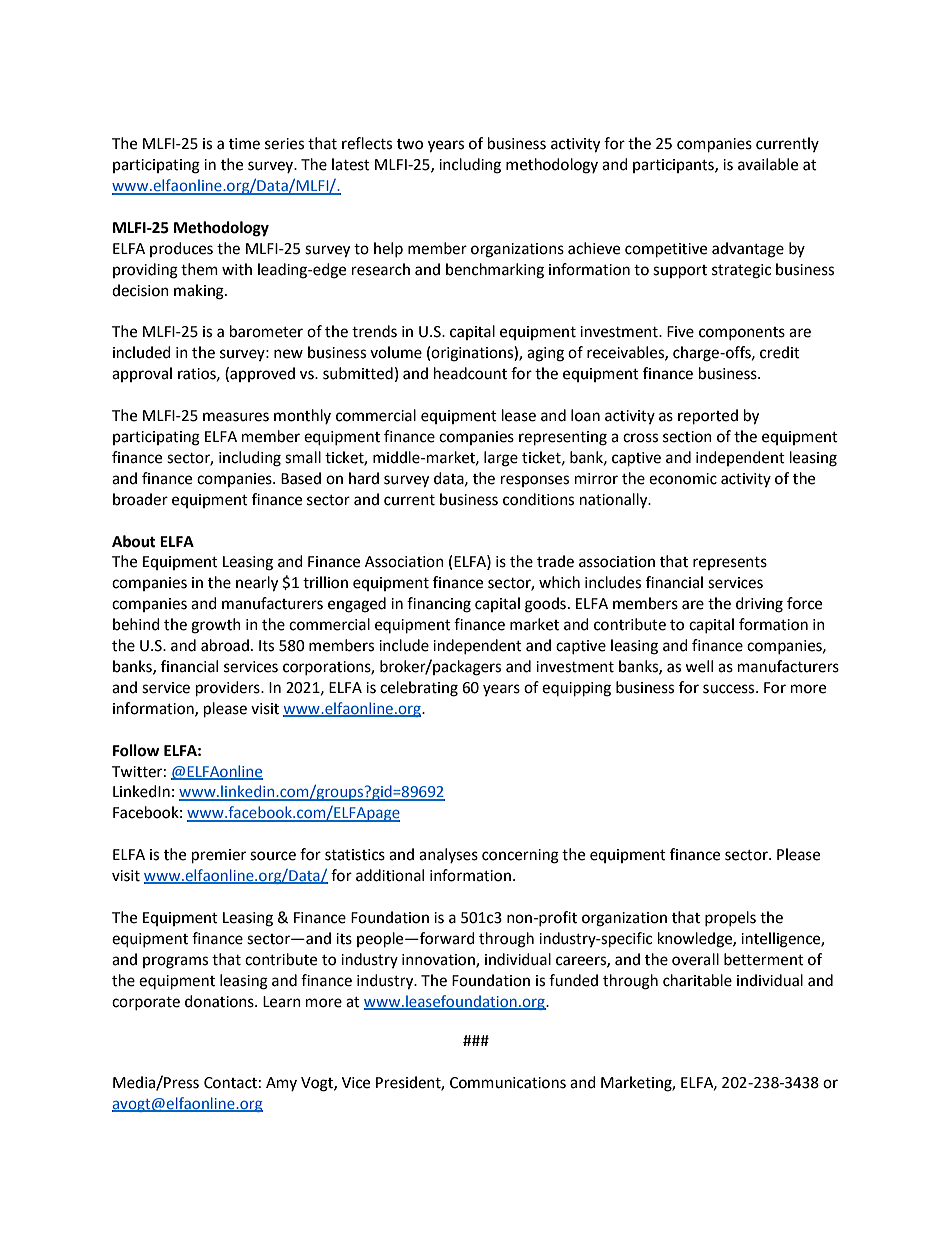 The image size is (952, 1233). Describe the element at coordinates (683, 479) in the screenshot. I see `economic` at that location.
